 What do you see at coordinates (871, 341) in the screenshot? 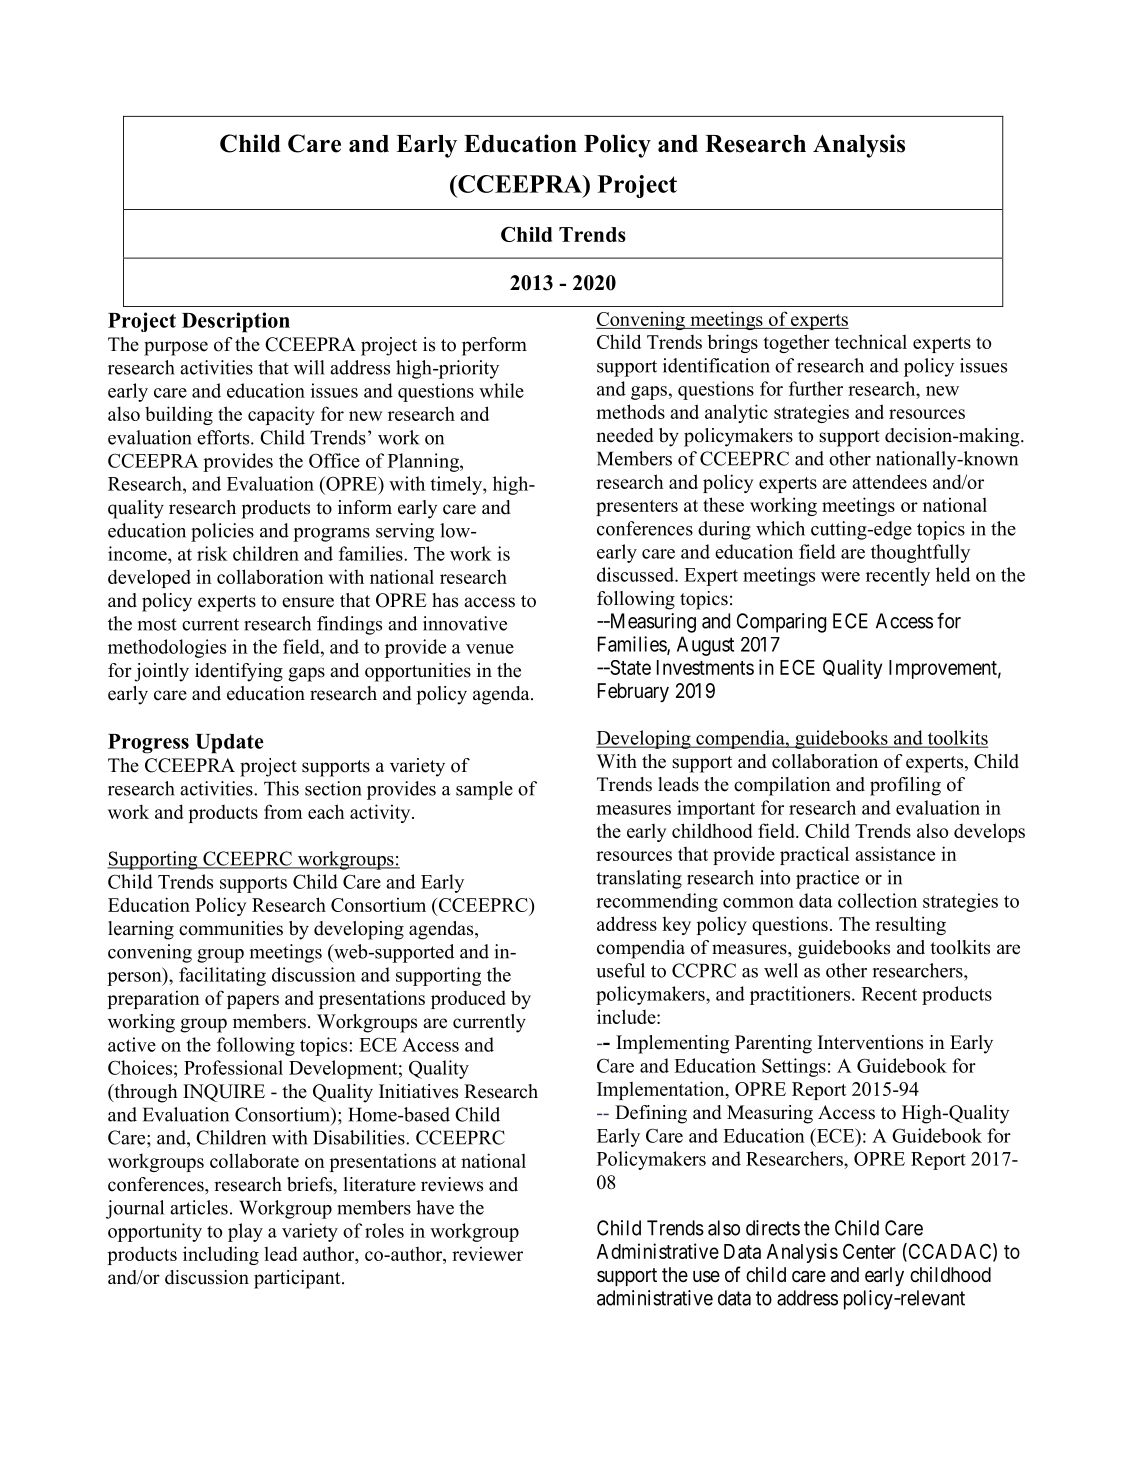
I see `technical` at bounding box center [871, 341].
